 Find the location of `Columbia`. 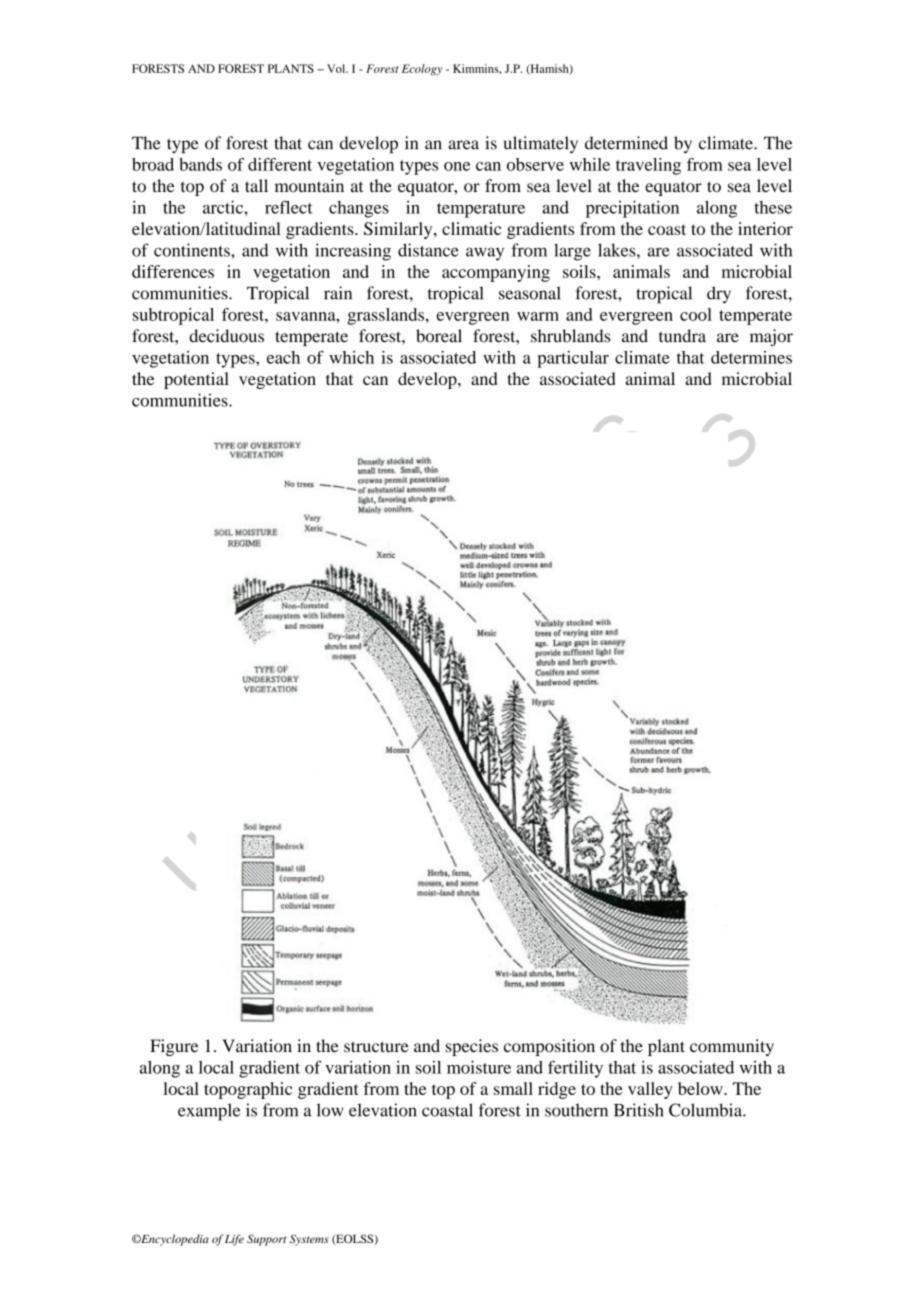

Columbia is located at coordinates (706, 1110).
